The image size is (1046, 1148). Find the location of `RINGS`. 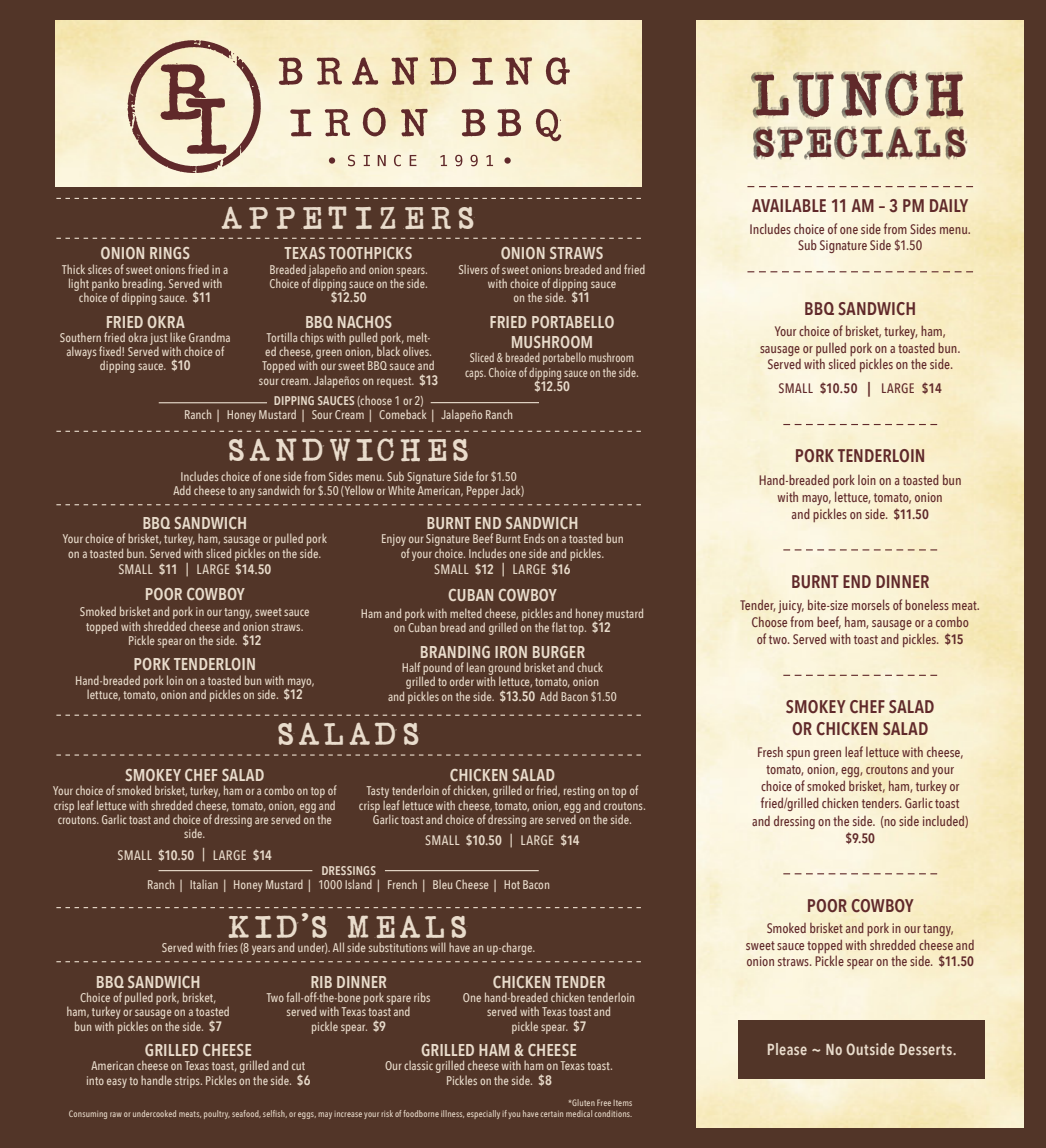

RINGS is located at coordinates (170, 253).
